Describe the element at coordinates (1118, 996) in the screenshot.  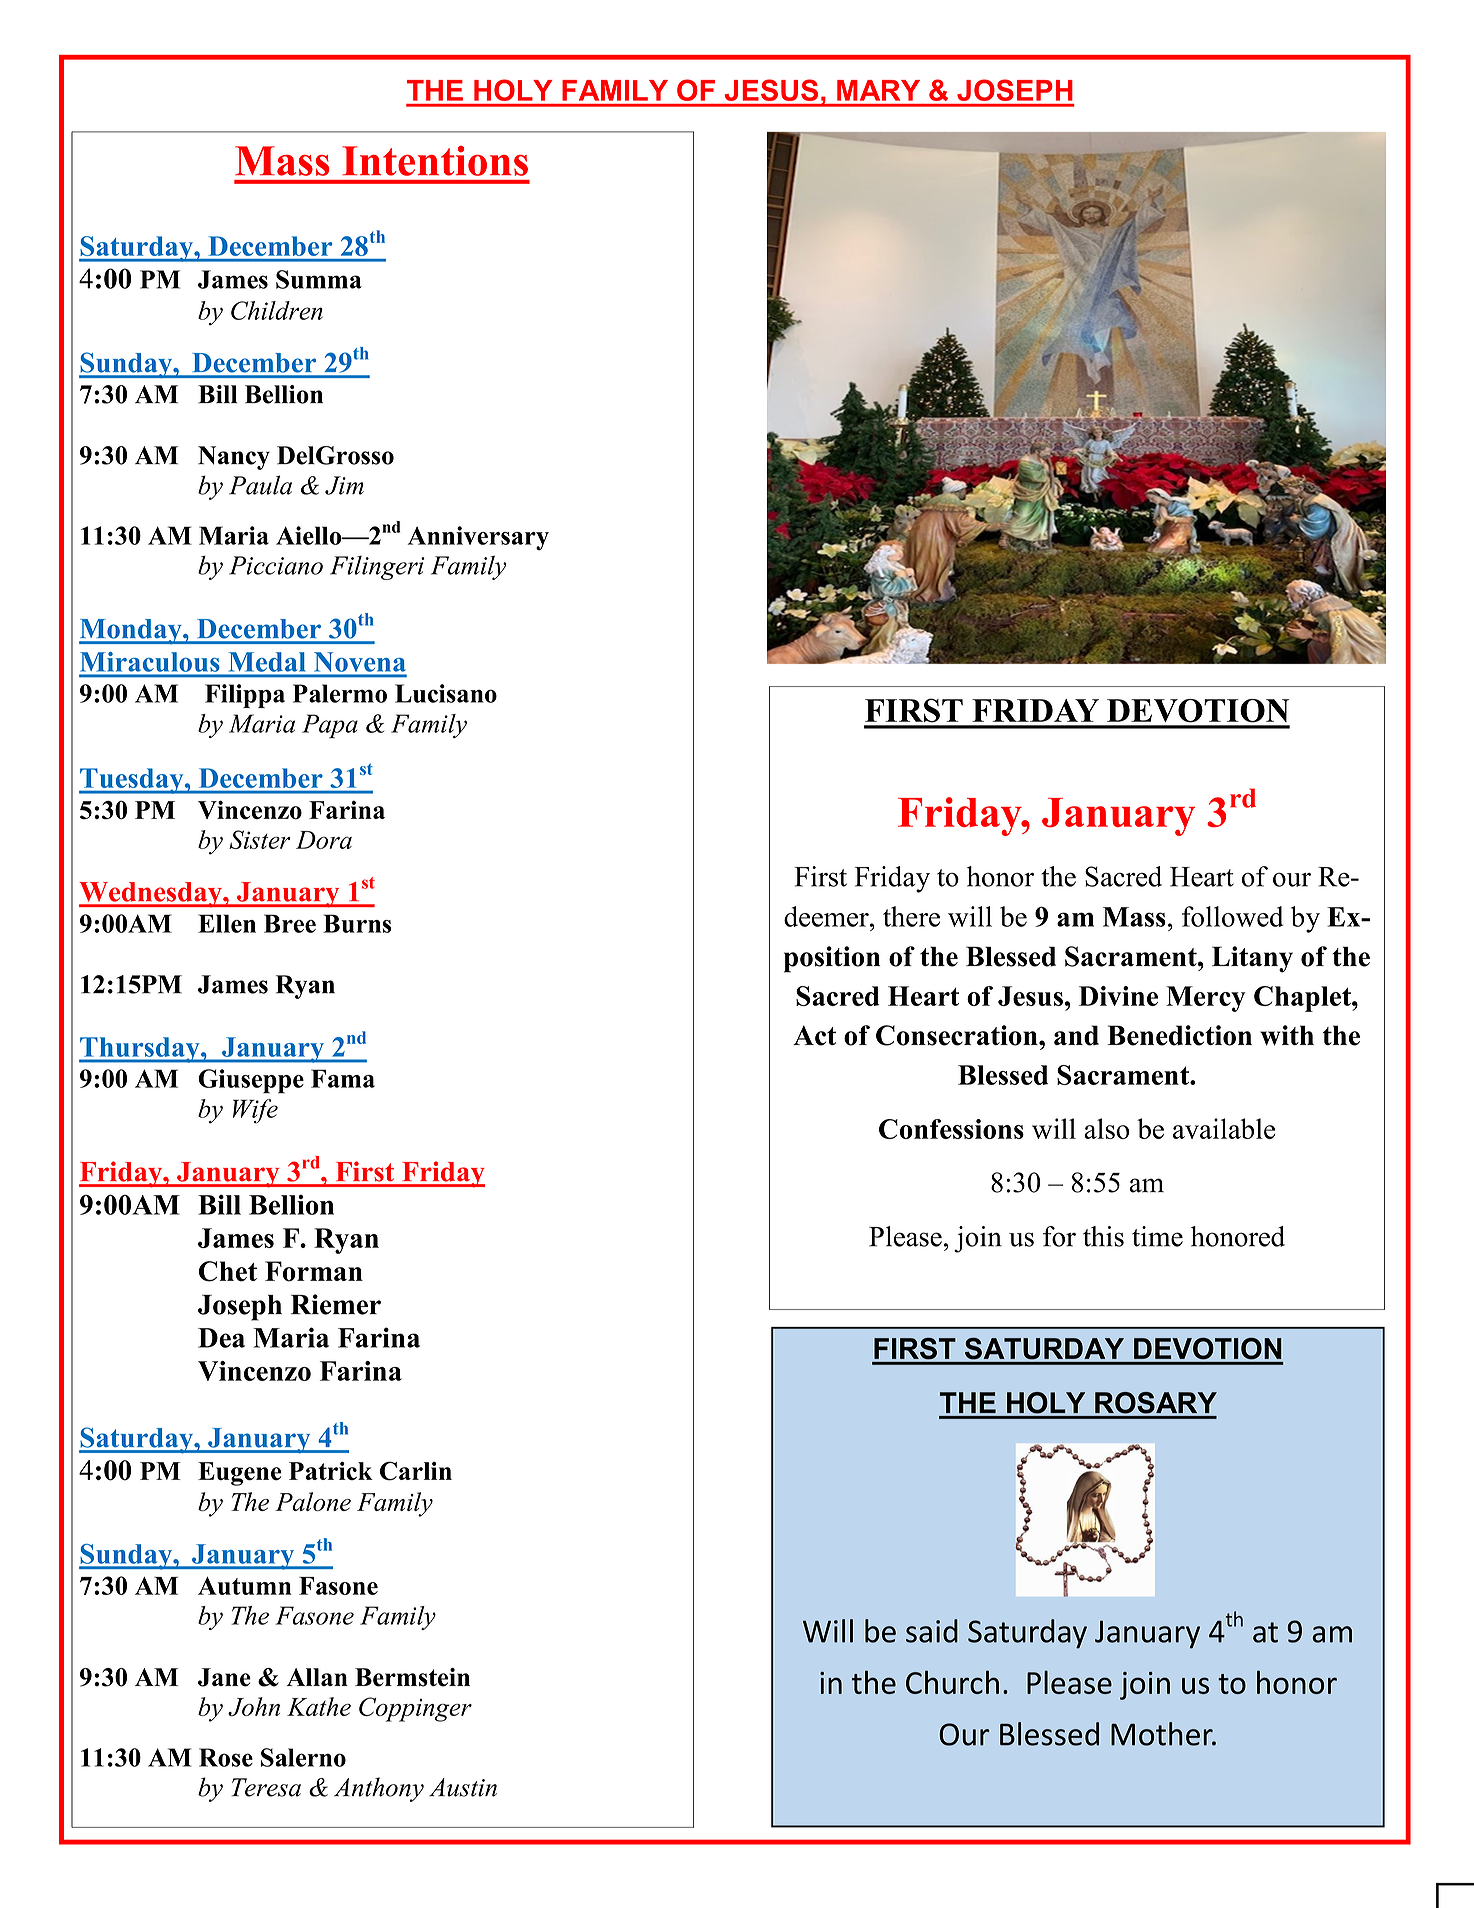
I see `Divine` at that location.
